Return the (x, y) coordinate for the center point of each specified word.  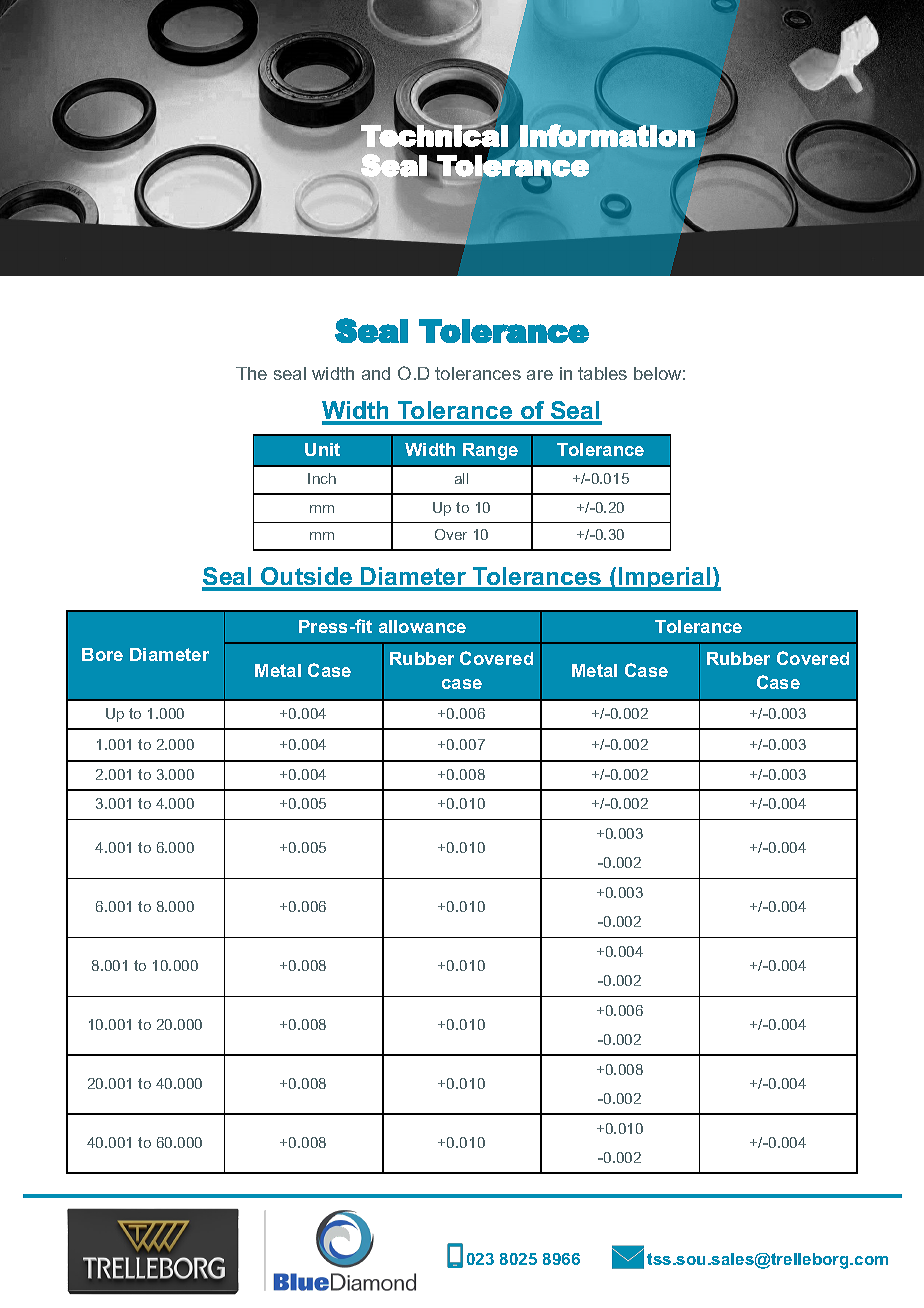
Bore (102, 654)
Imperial (665, 579)
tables (602, 373)
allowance (422, 626)
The (251, 373)
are (540, 375)
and (376, 373)
